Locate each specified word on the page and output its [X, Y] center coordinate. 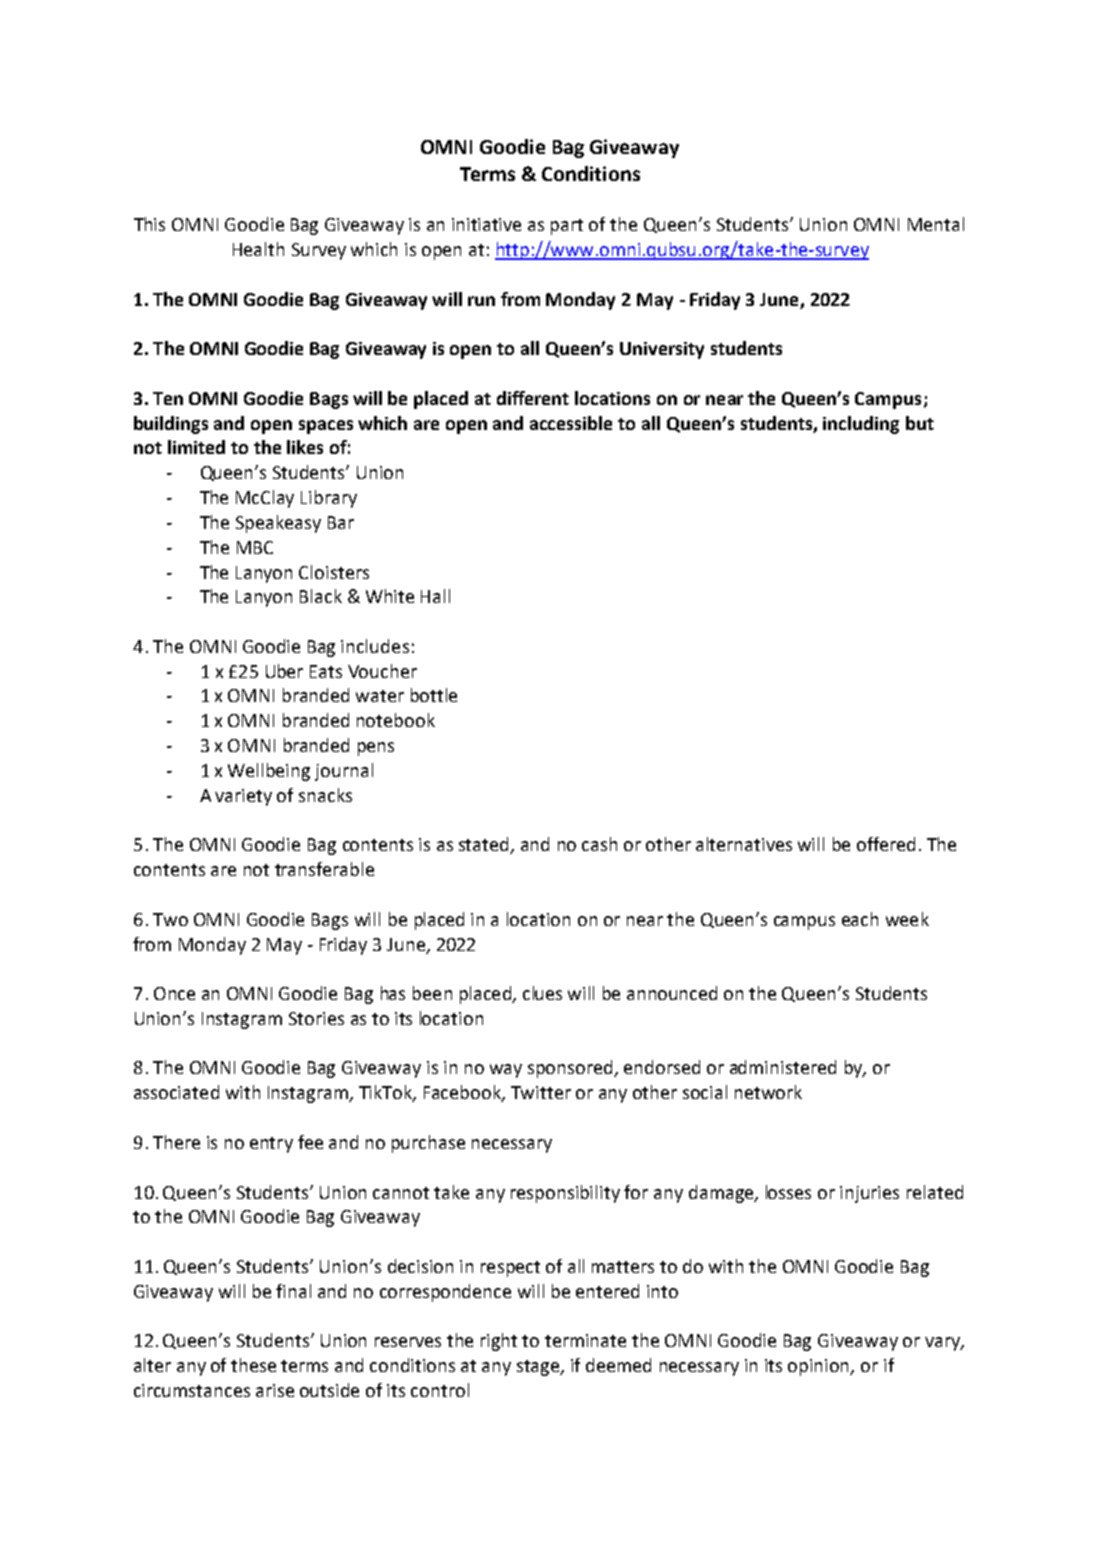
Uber [284, 671]
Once [174, 993]
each [860, 919]
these [253, 1365]
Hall [435, 596]
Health [258, 249]
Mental [936, 224]
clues [542, 993]
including [861, 425]
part [567, 227]
